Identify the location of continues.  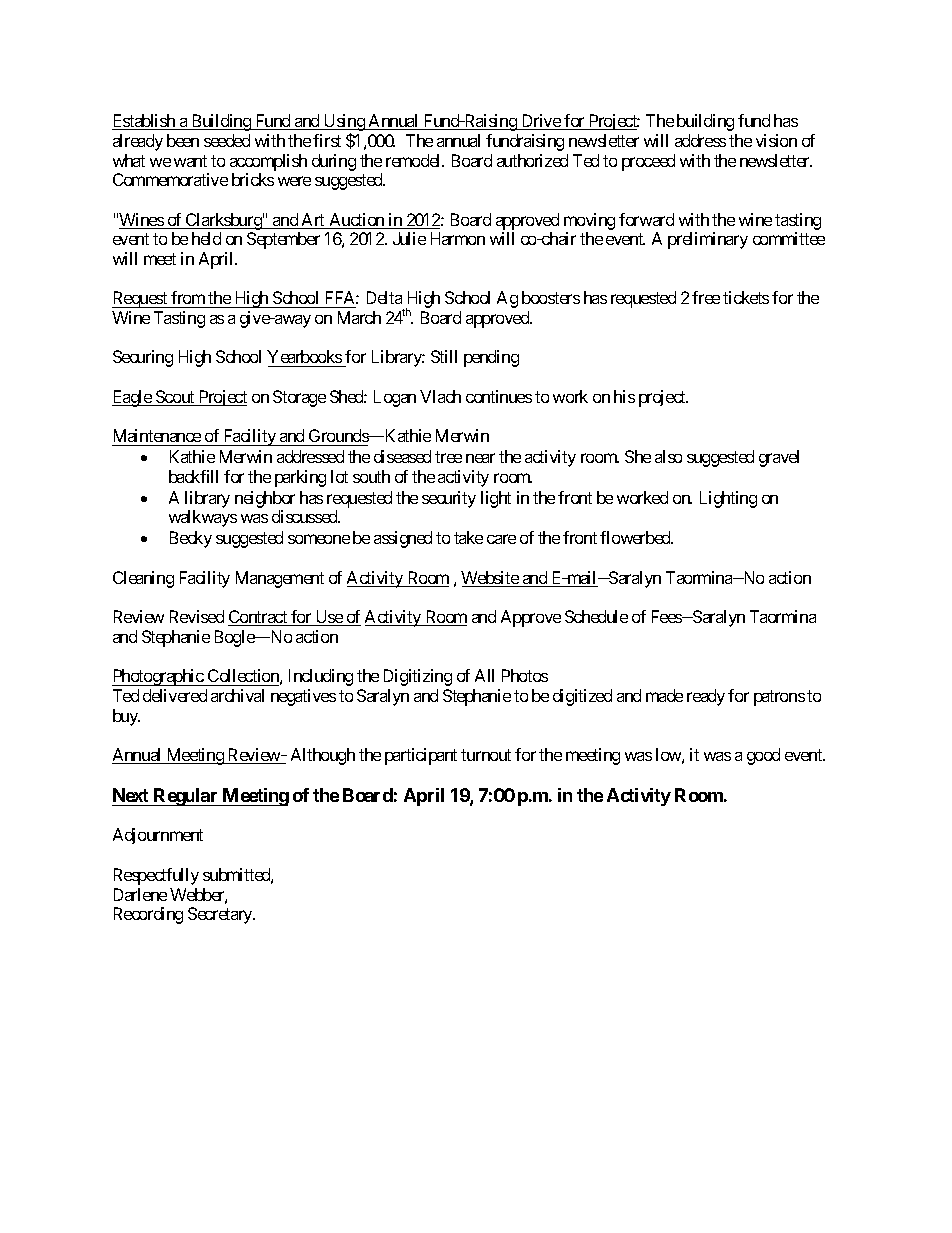
(499, 396).
